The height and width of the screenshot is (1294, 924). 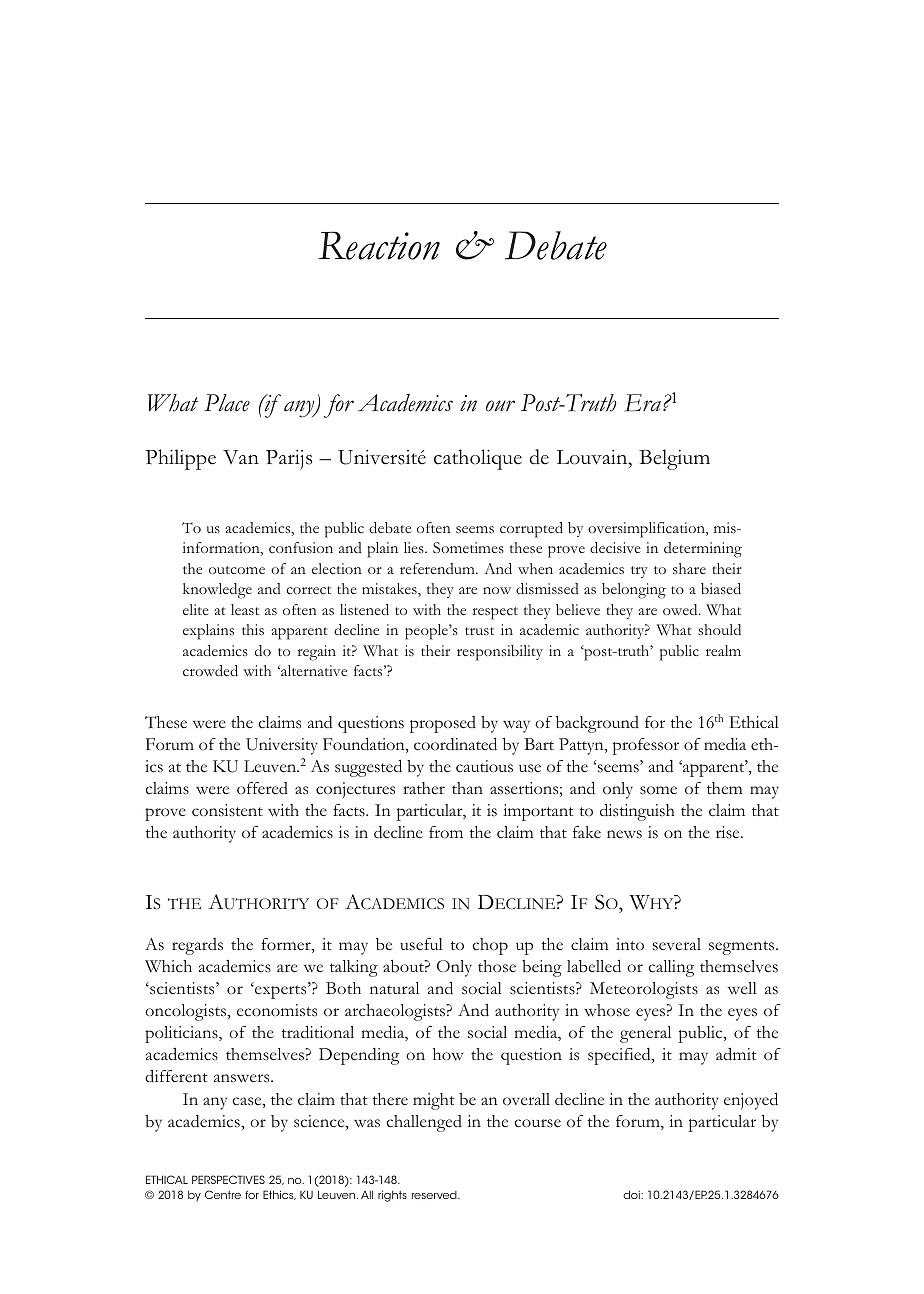 I want to click on from, so click(x=446, y=832).
